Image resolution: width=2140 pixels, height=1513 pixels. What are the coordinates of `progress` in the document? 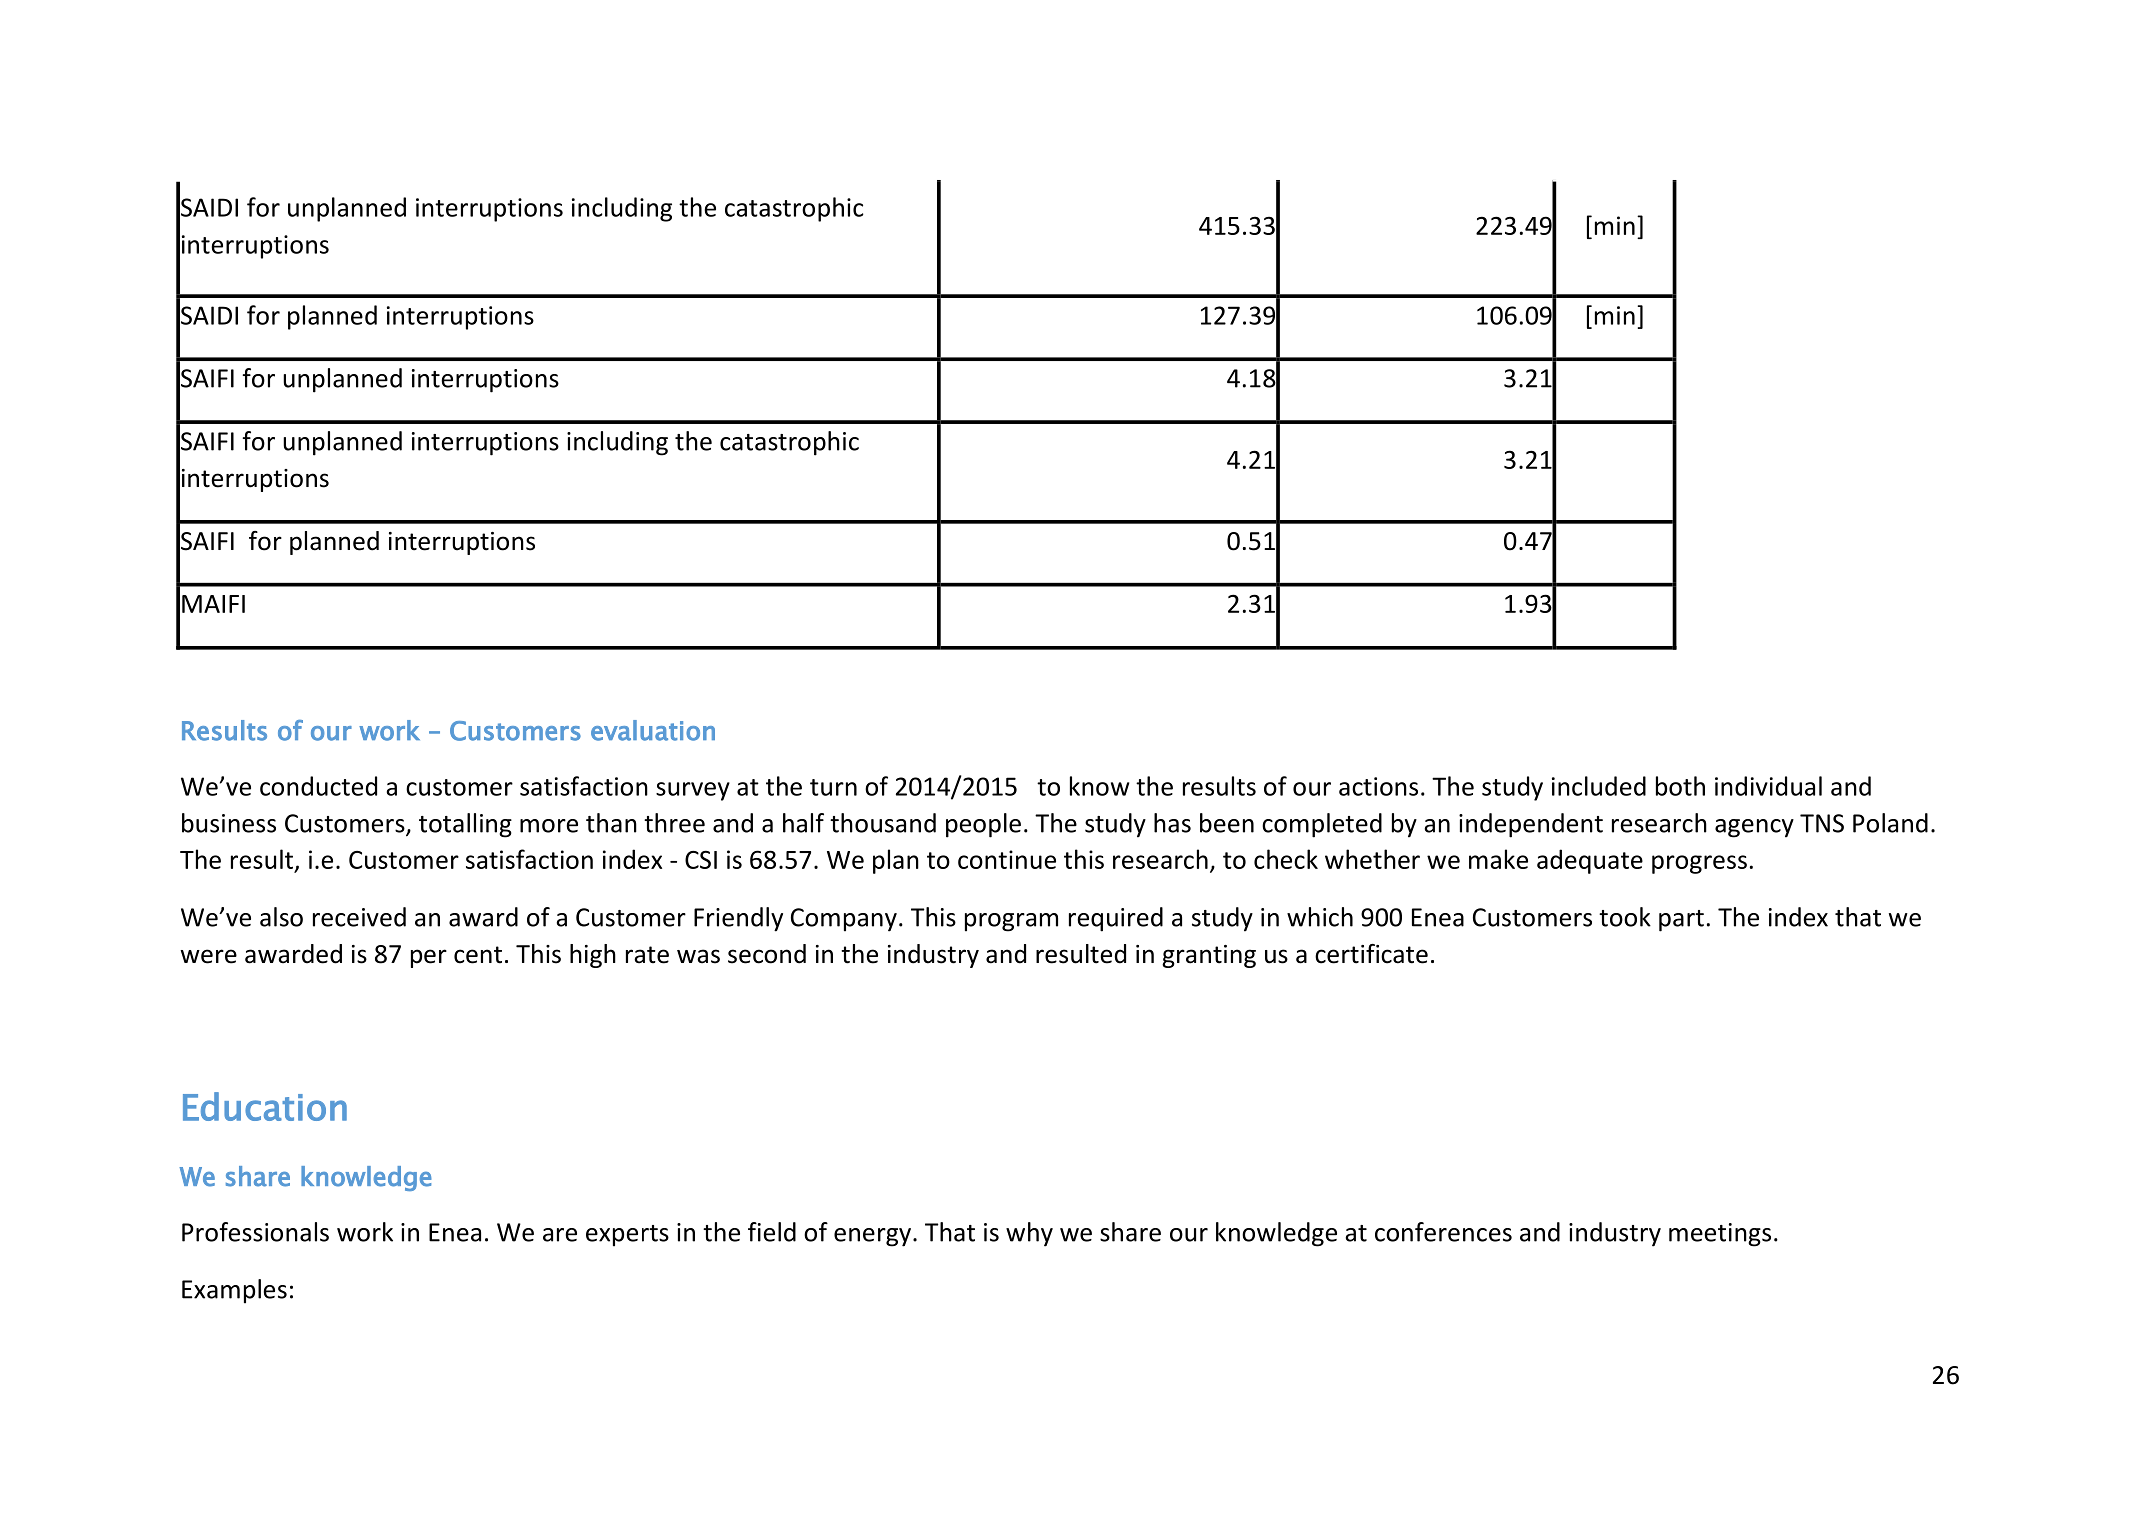 It's located at (1699, 864).
